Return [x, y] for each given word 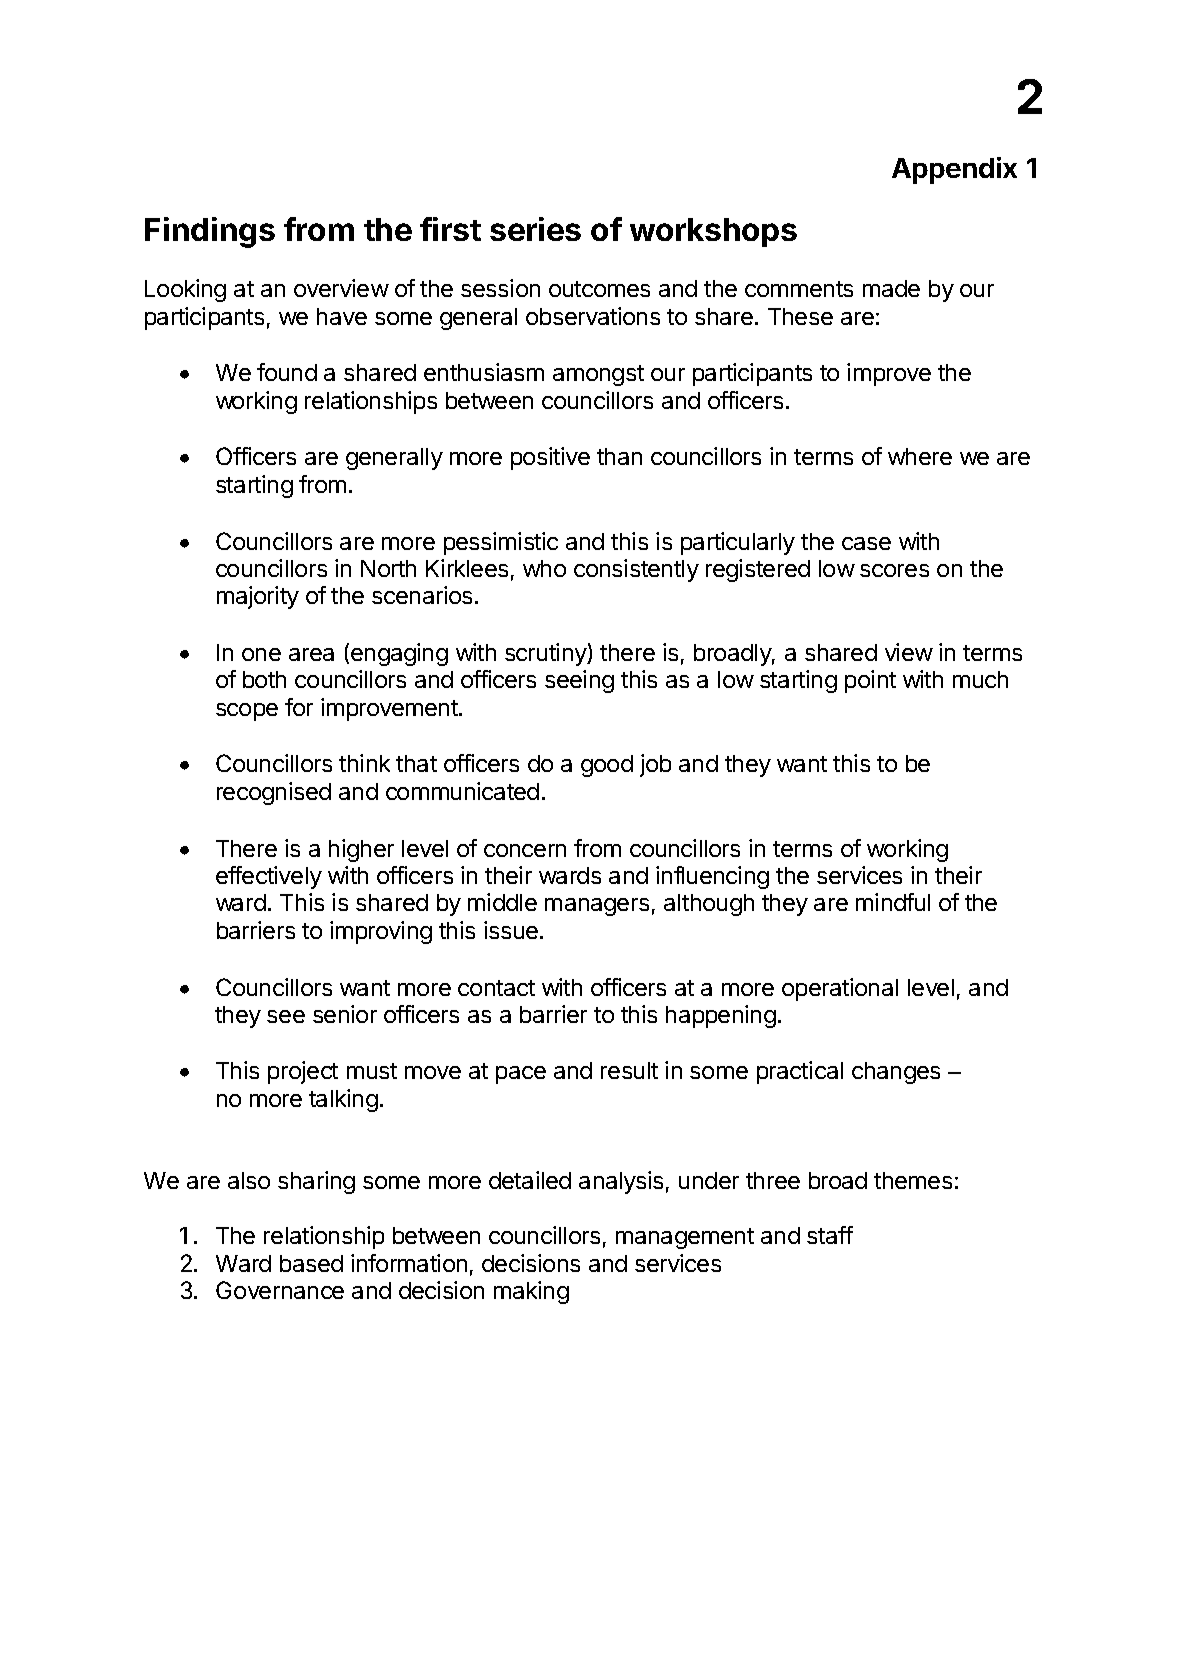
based [311, 1263]
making [531, 1292]
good [607, 766]
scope [247, 712]
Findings [210, 232]
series [535, 229]
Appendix [954, 170]
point [870, 681]
